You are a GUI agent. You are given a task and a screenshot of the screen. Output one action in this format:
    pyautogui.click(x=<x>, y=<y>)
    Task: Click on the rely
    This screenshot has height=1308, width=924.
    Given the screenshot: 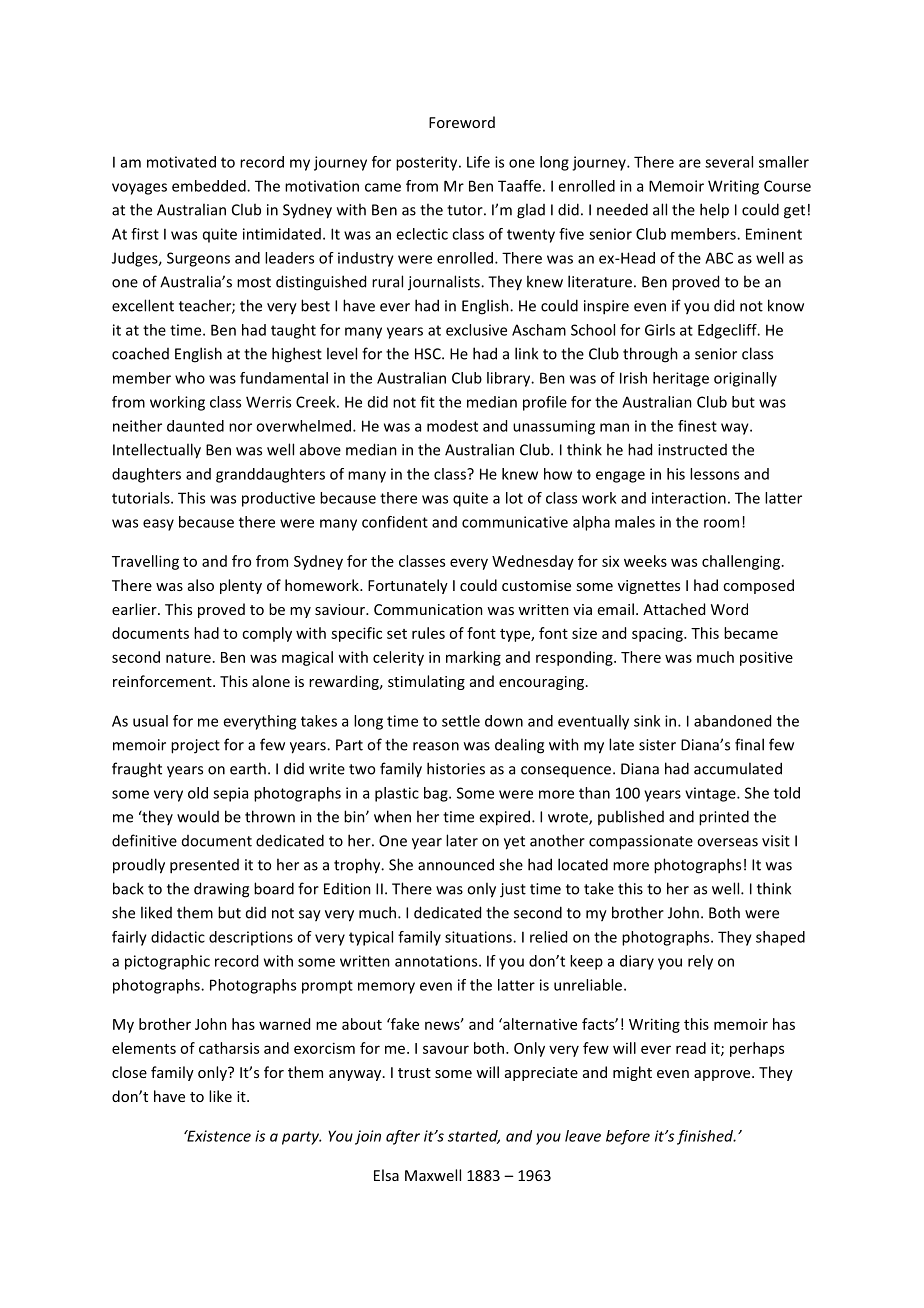 What is the action you would take?
    pyautogui.click(x=700, y=962)
